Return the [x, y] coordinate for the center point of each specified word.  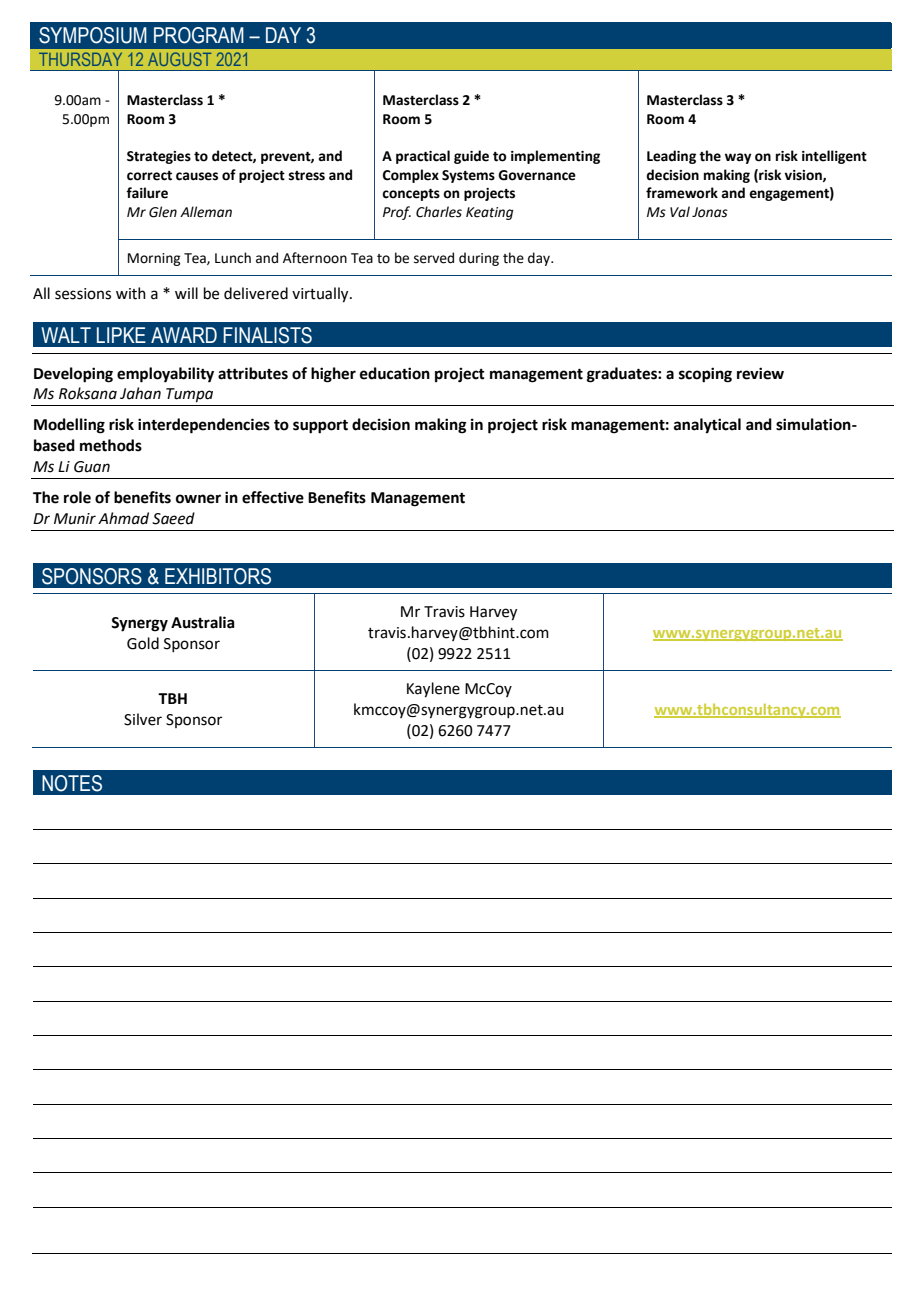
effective [273, 497]
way [738, 158]
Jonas [710, 212]
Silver [143, 719]
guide [471, 157]
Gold [143, 643]
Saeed [173, 518]
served [434, 258]
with [131, 293]
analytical [707, 426]
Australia [203, 622]
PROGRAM [199, 35]
